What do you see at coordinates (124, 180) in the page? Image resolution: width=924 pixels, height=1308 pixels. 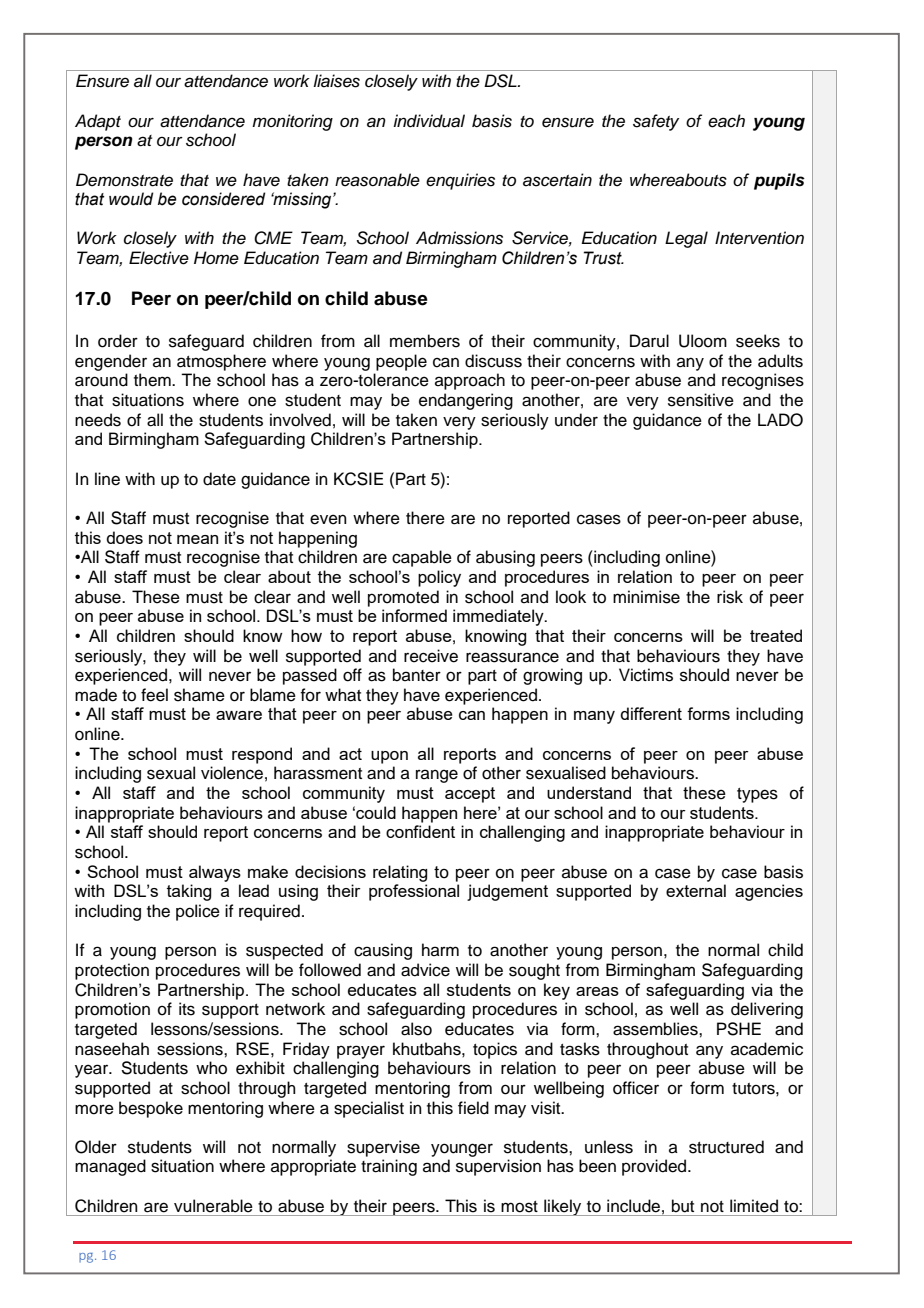 I see `Demonstrate` at bounding box center [124, 180].
